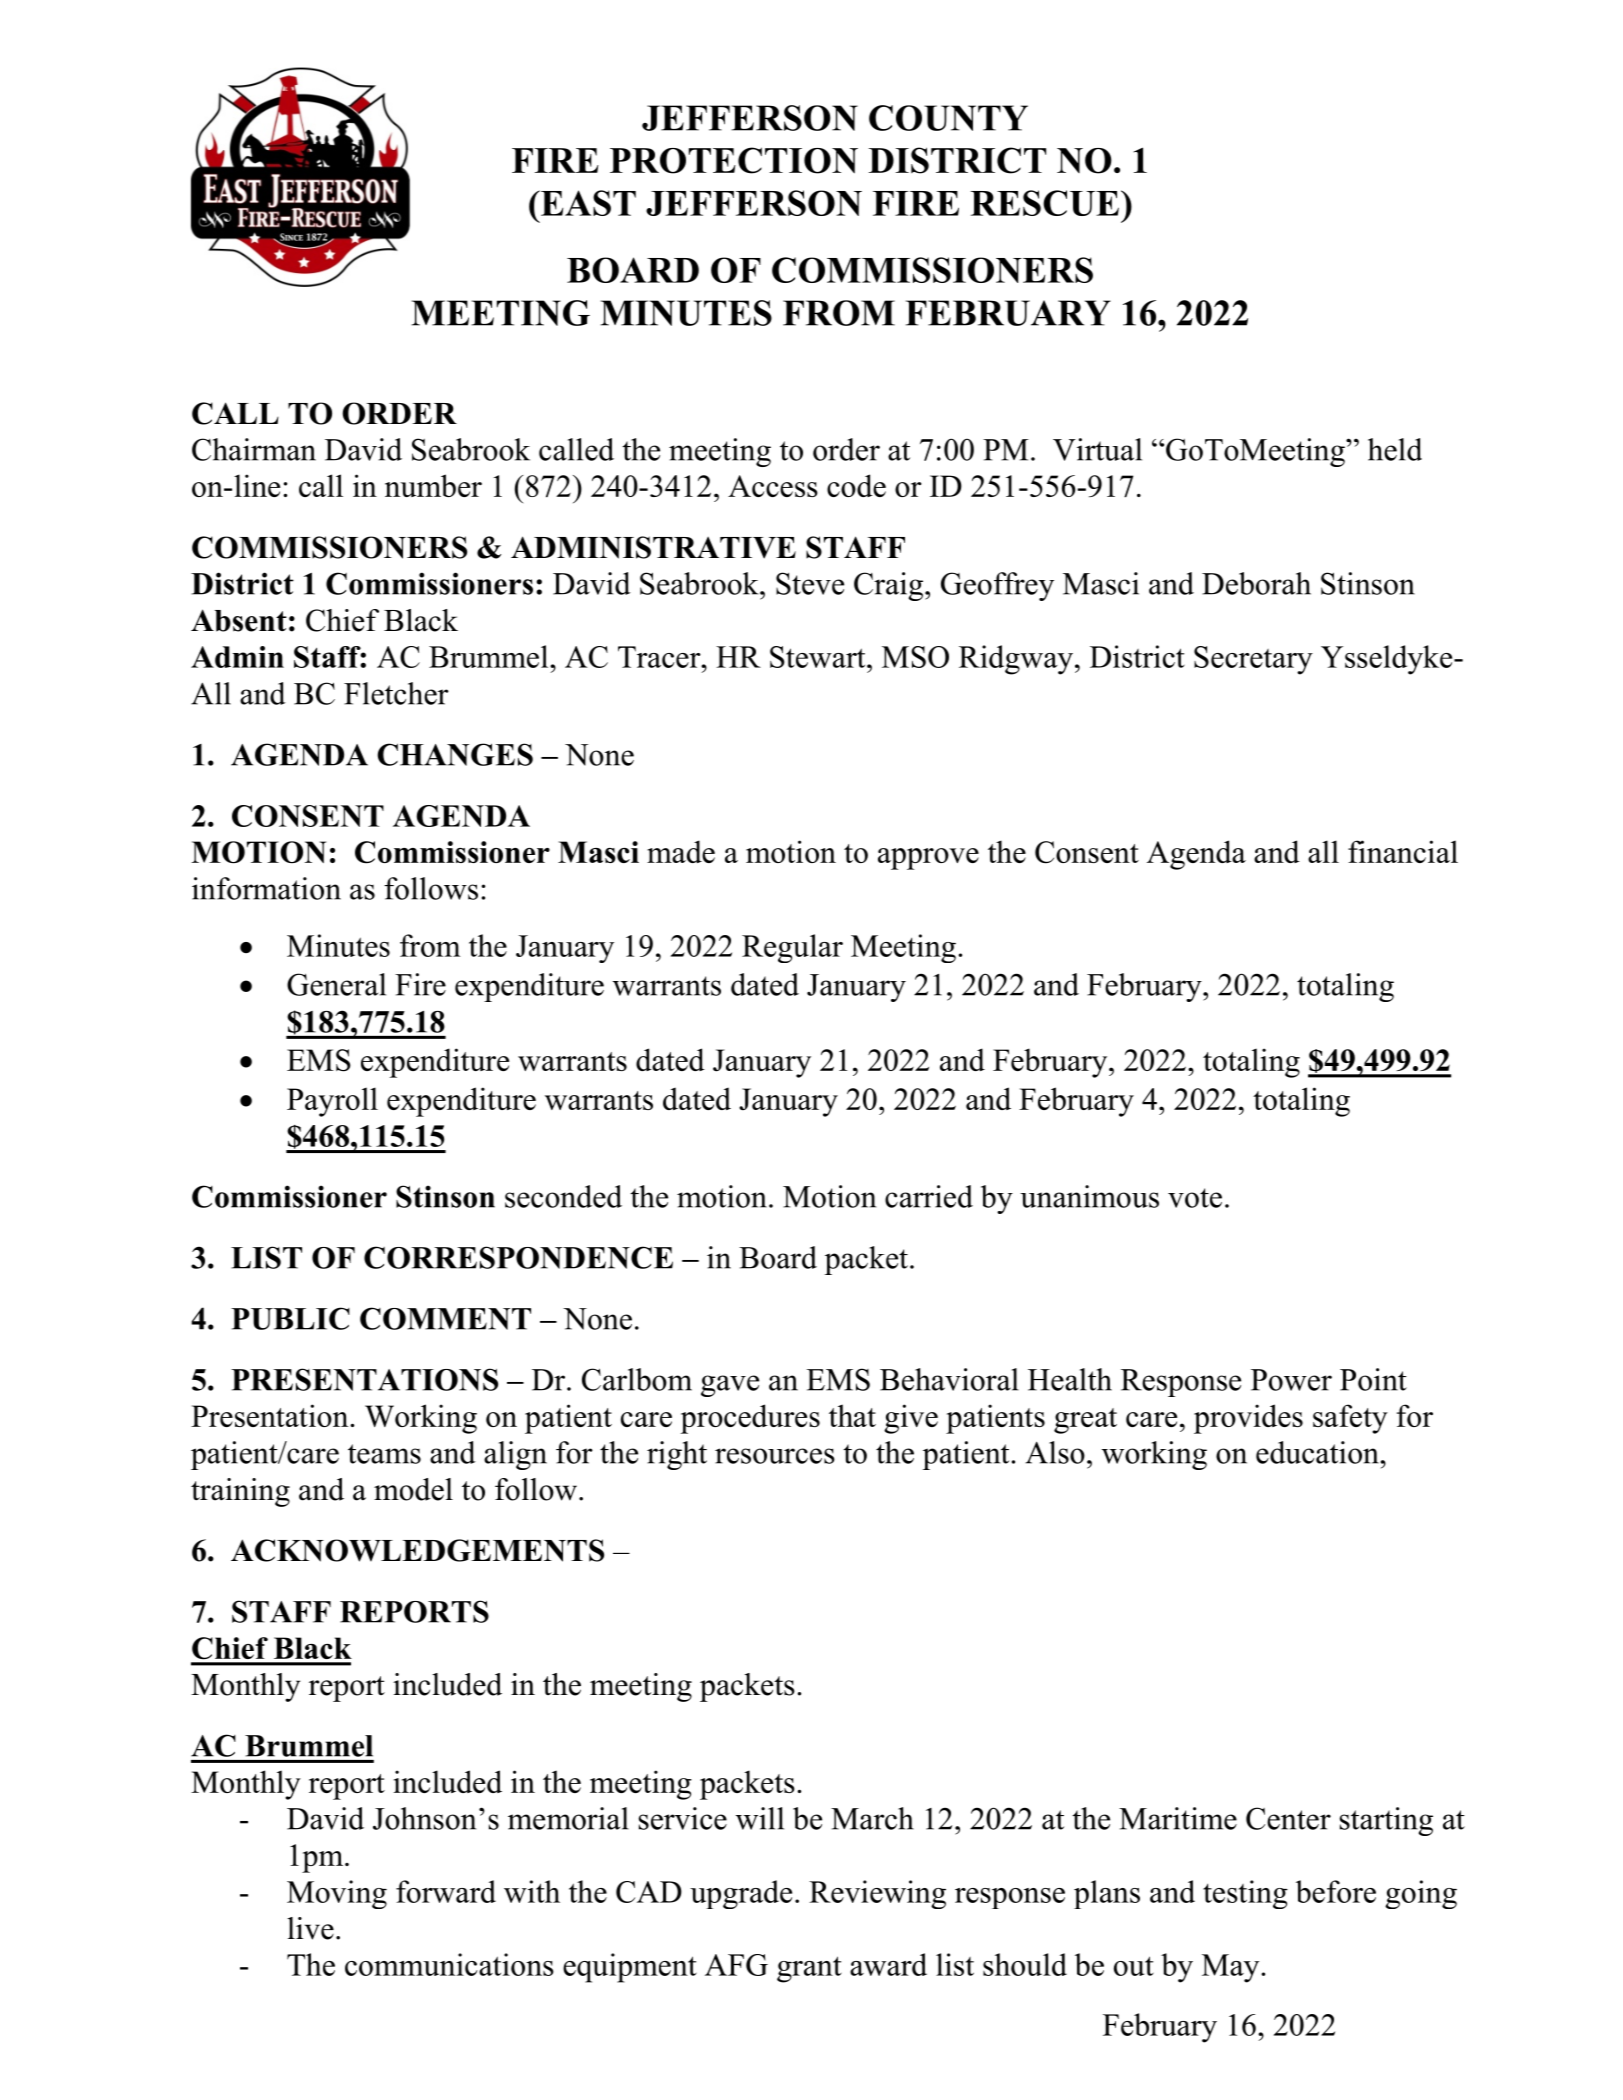 The image size is (1623, 2100). Describe the element at coordinates (1044, 203) in the document. I see `RESCUE` at that location.
